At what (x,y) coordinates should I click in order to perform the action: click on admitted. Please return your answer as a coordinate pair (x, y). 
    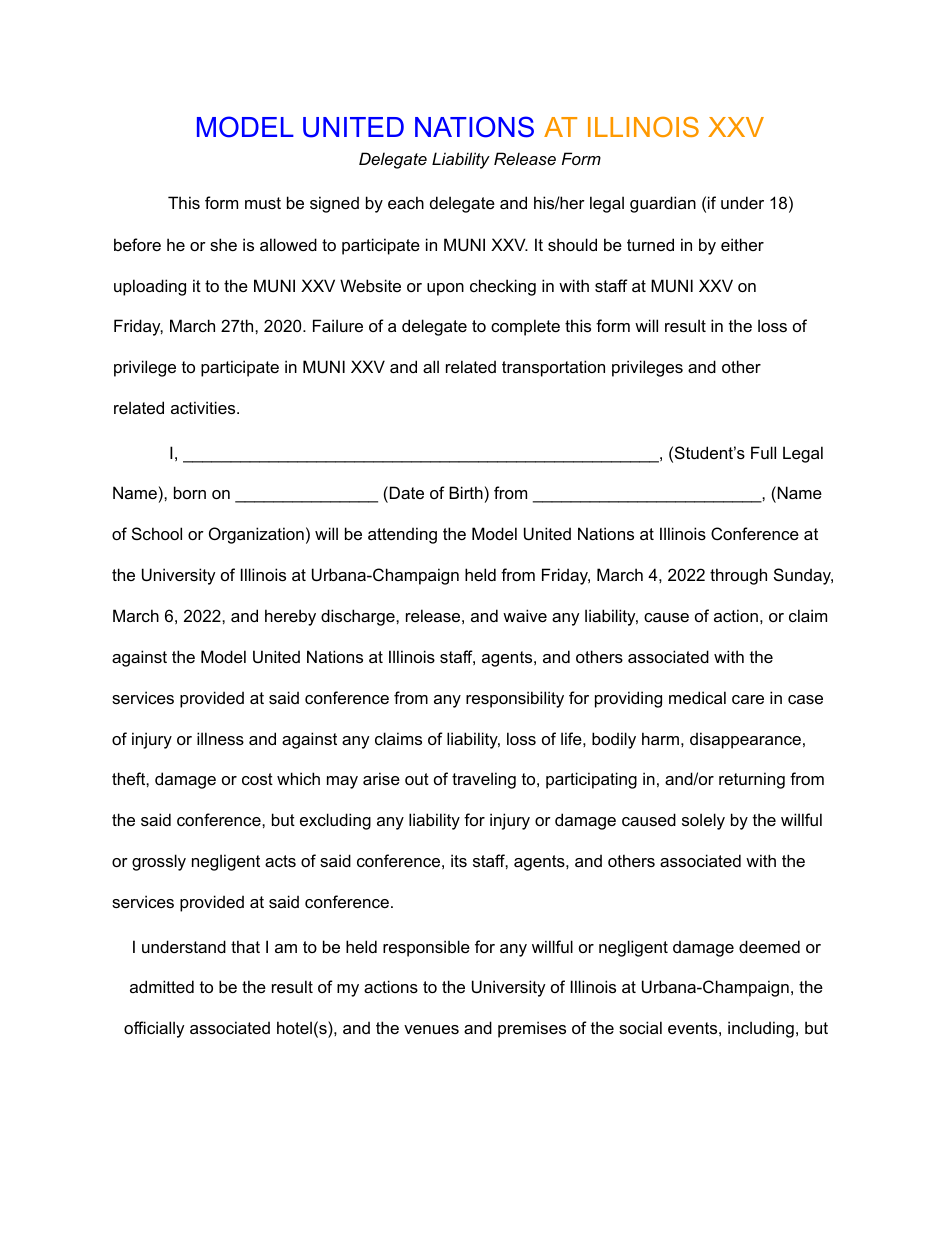
    Looking at the image, I should click on (162, 986).
